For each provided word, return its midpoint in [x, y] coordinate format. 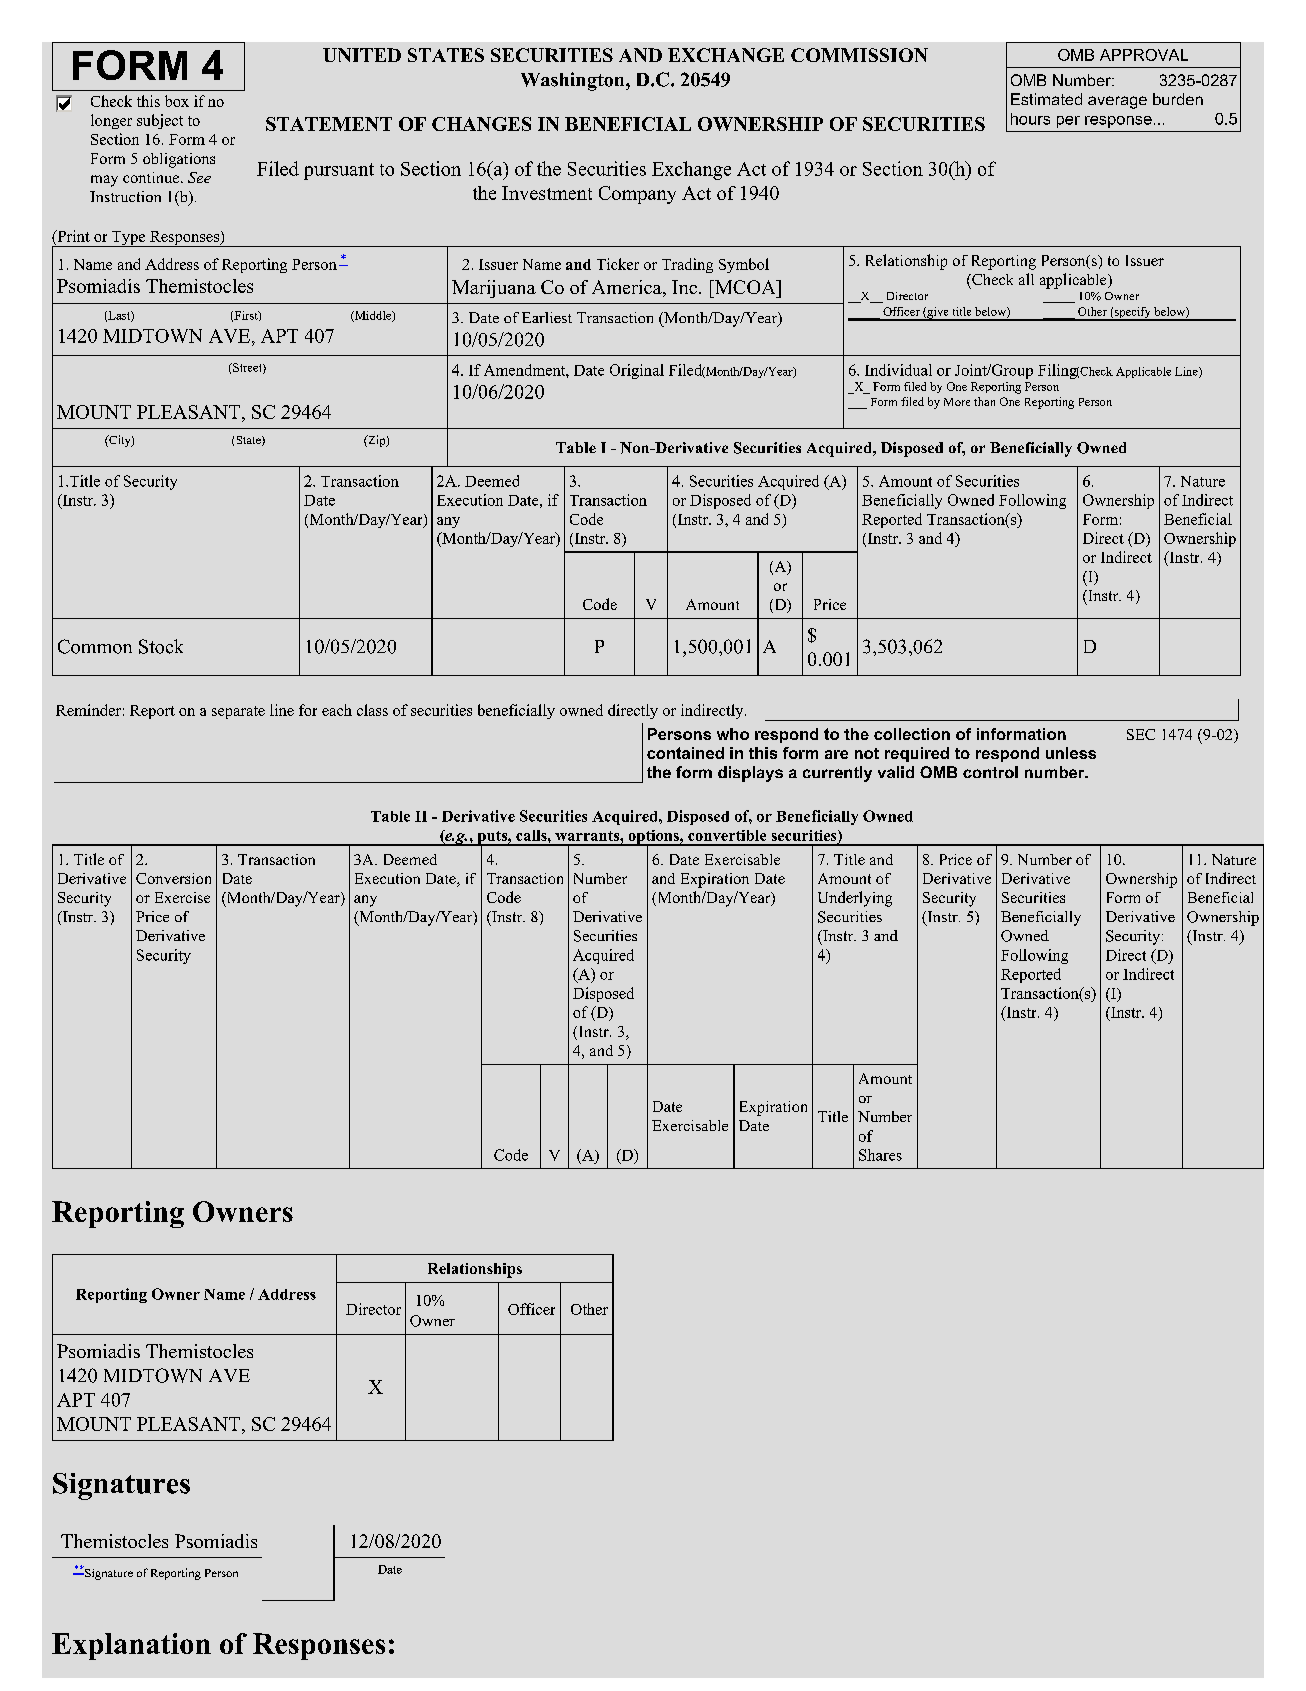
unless [1071, 753]
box [177, 101]
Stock [161, 646]
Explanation [131, 1646]
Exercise [182, 897]
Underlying [855, 899]
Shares [880, 1155]
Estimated [1046, 99]
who [733, 734]
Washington [574, 81]
